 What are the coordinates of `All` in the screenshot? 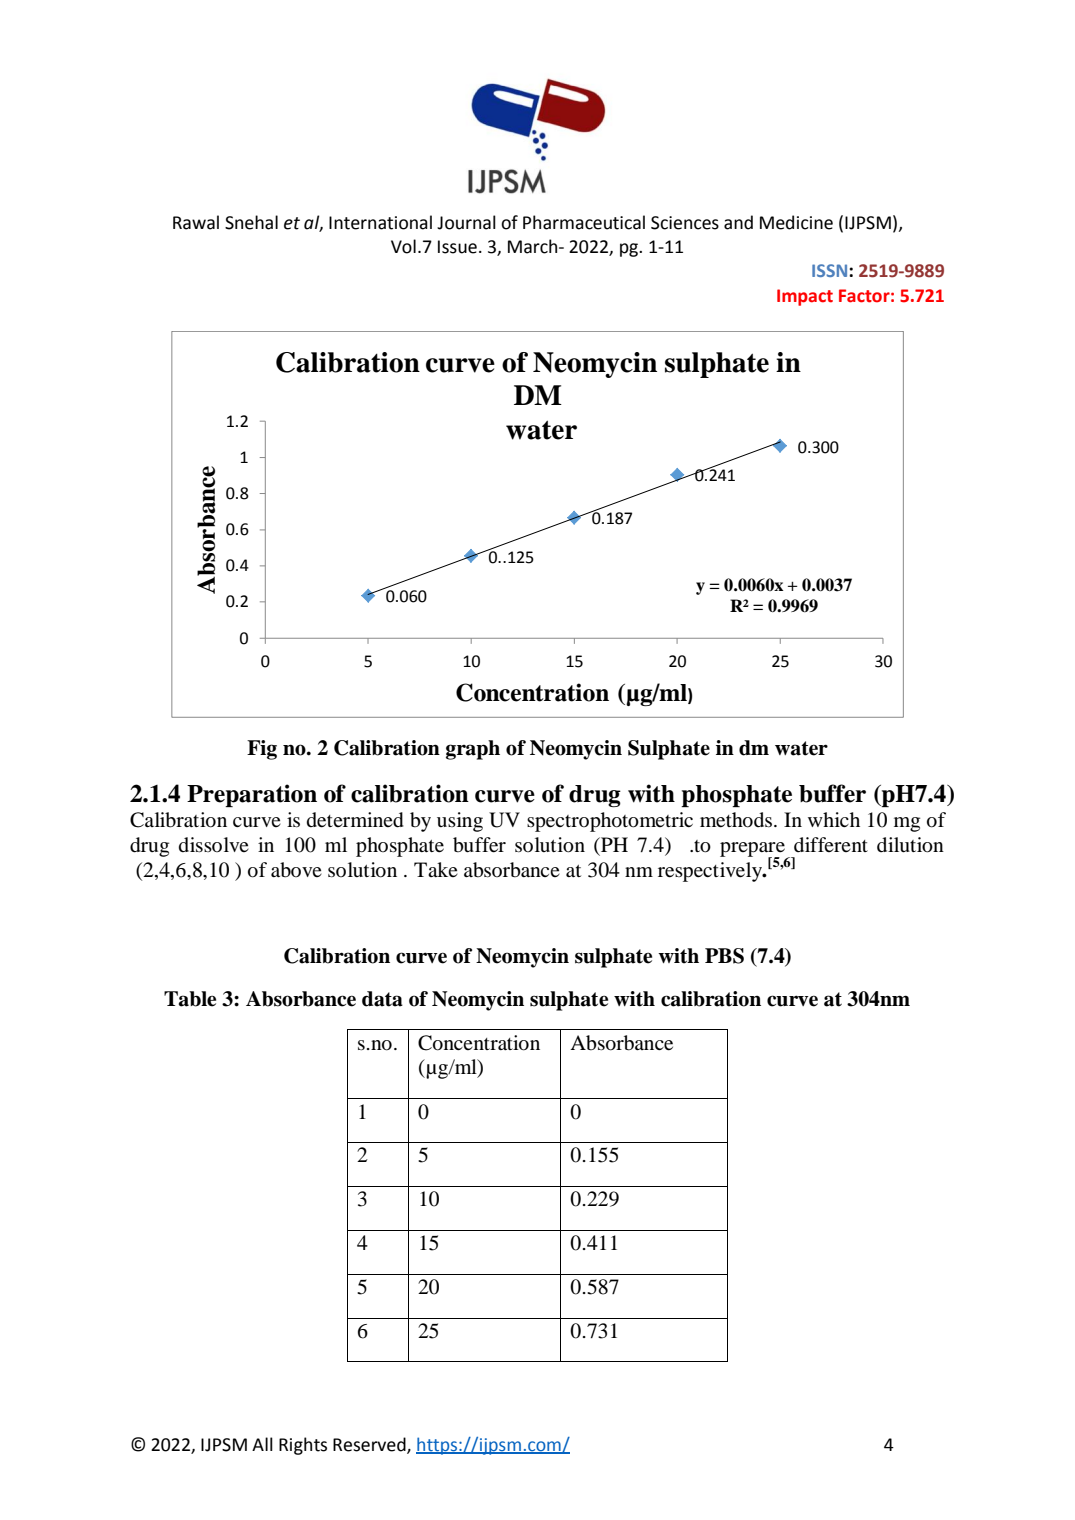 It's located at (262, 1444).
